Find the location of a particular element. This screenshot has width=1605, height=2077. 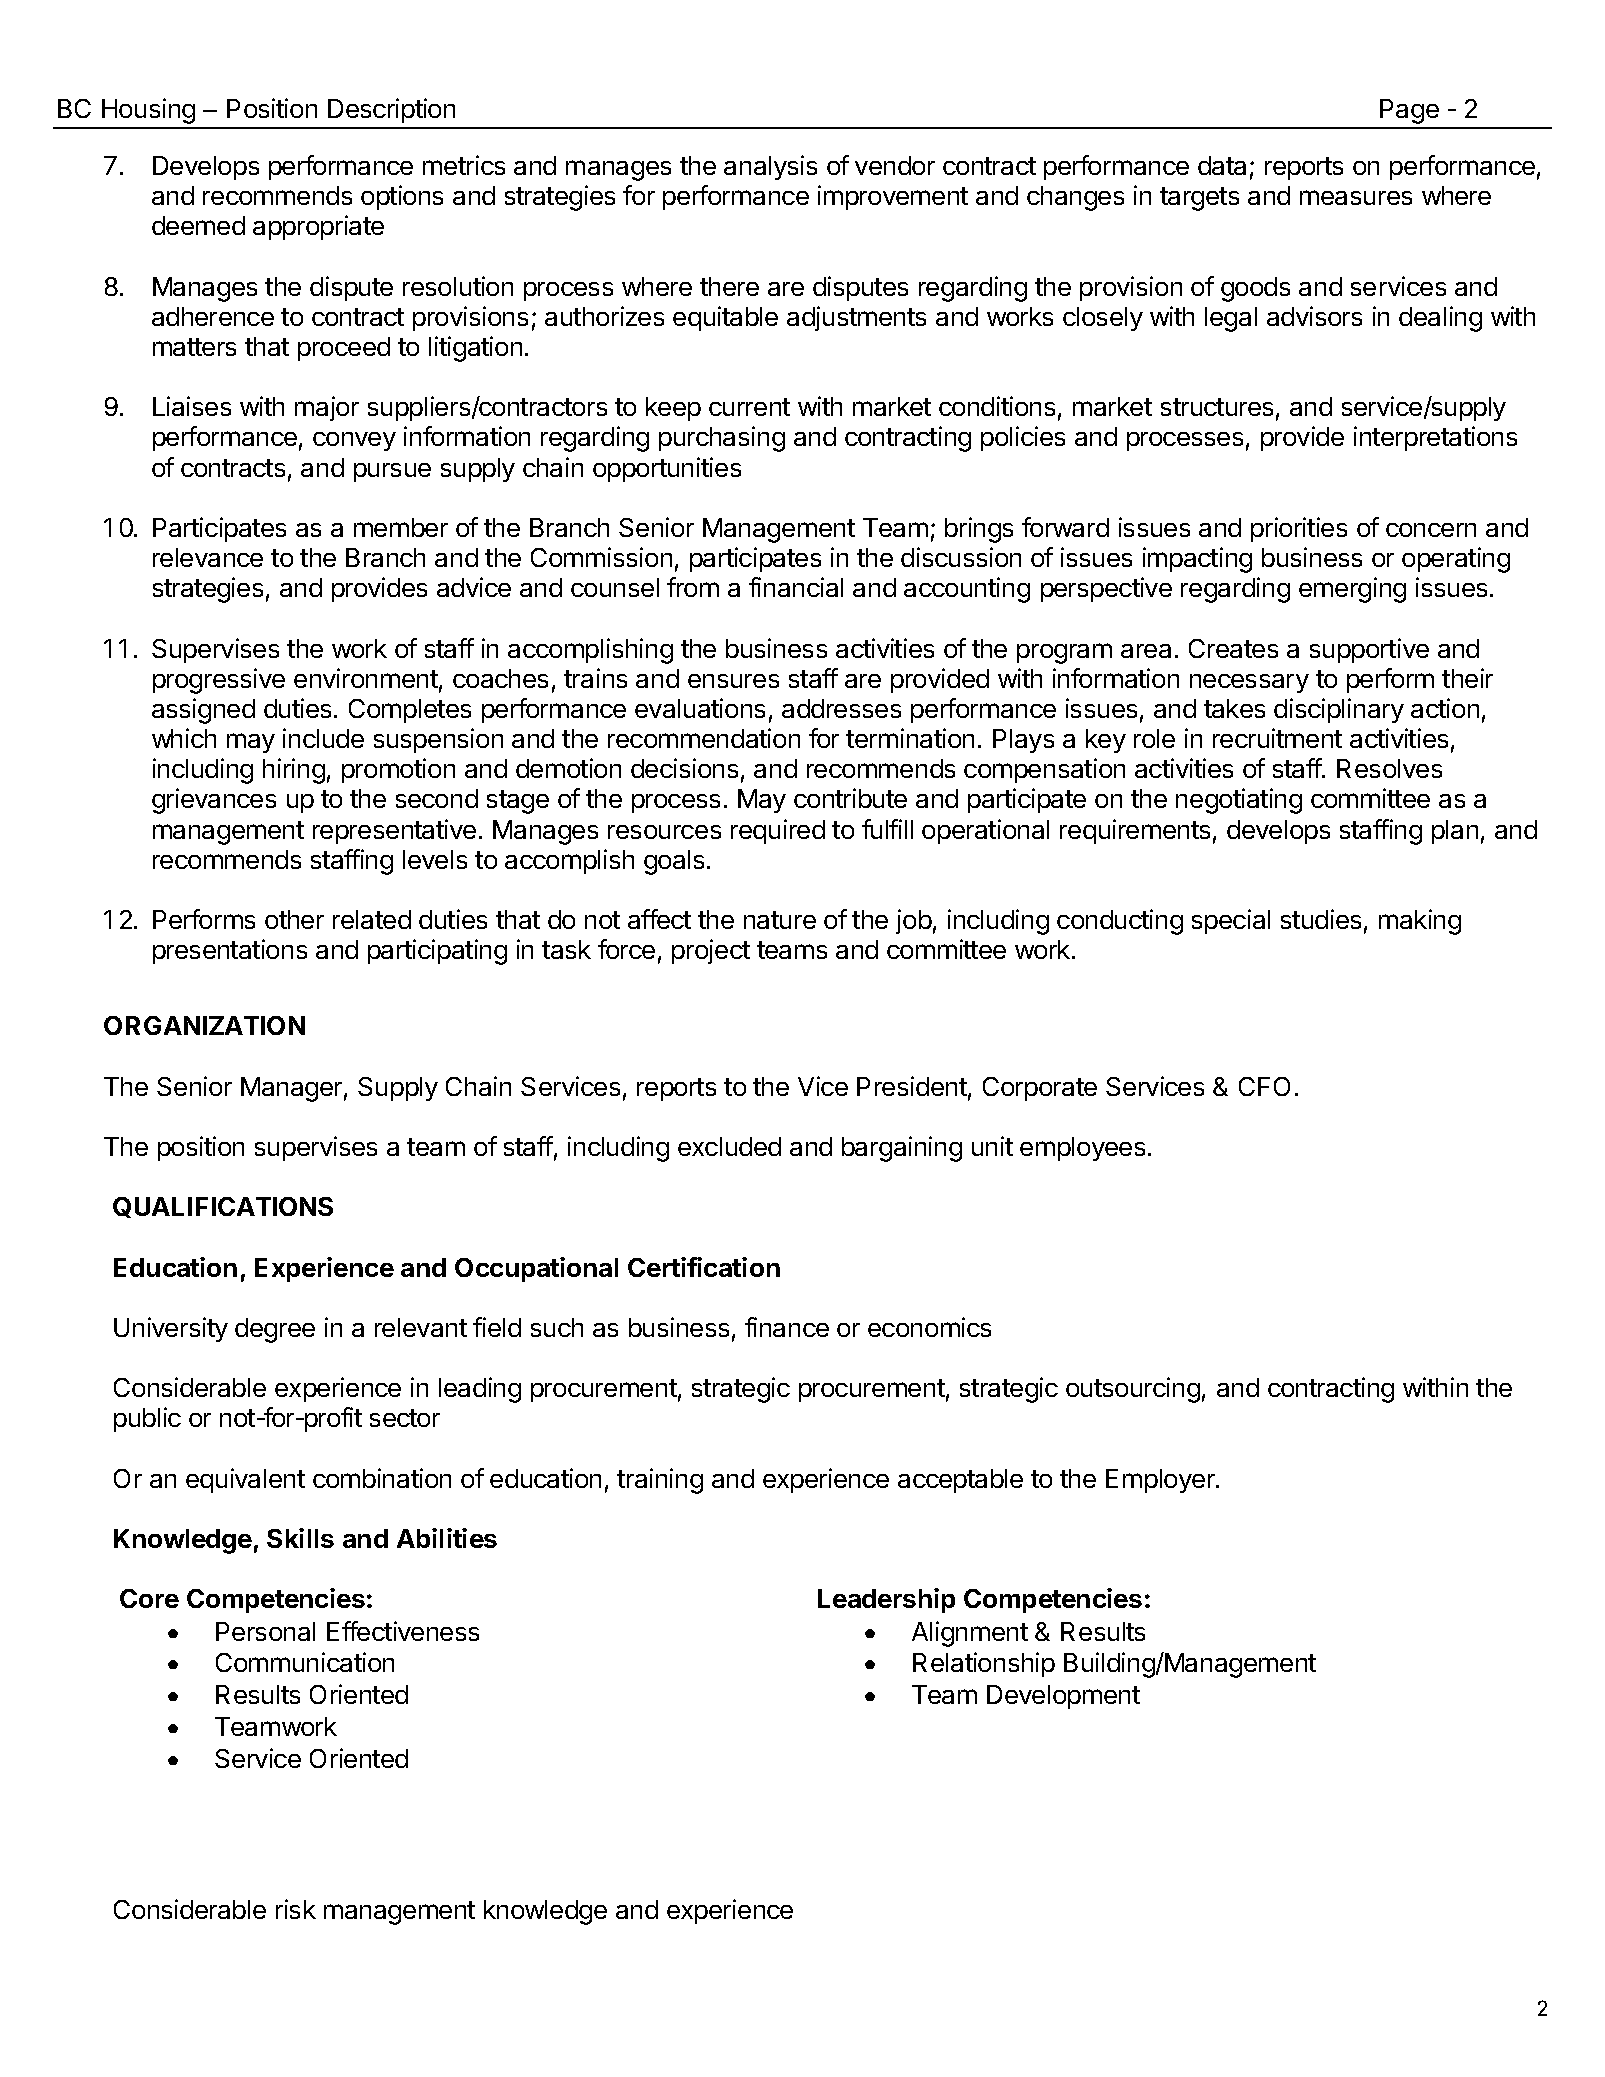

finance is located at coordinates (787, 1327).
